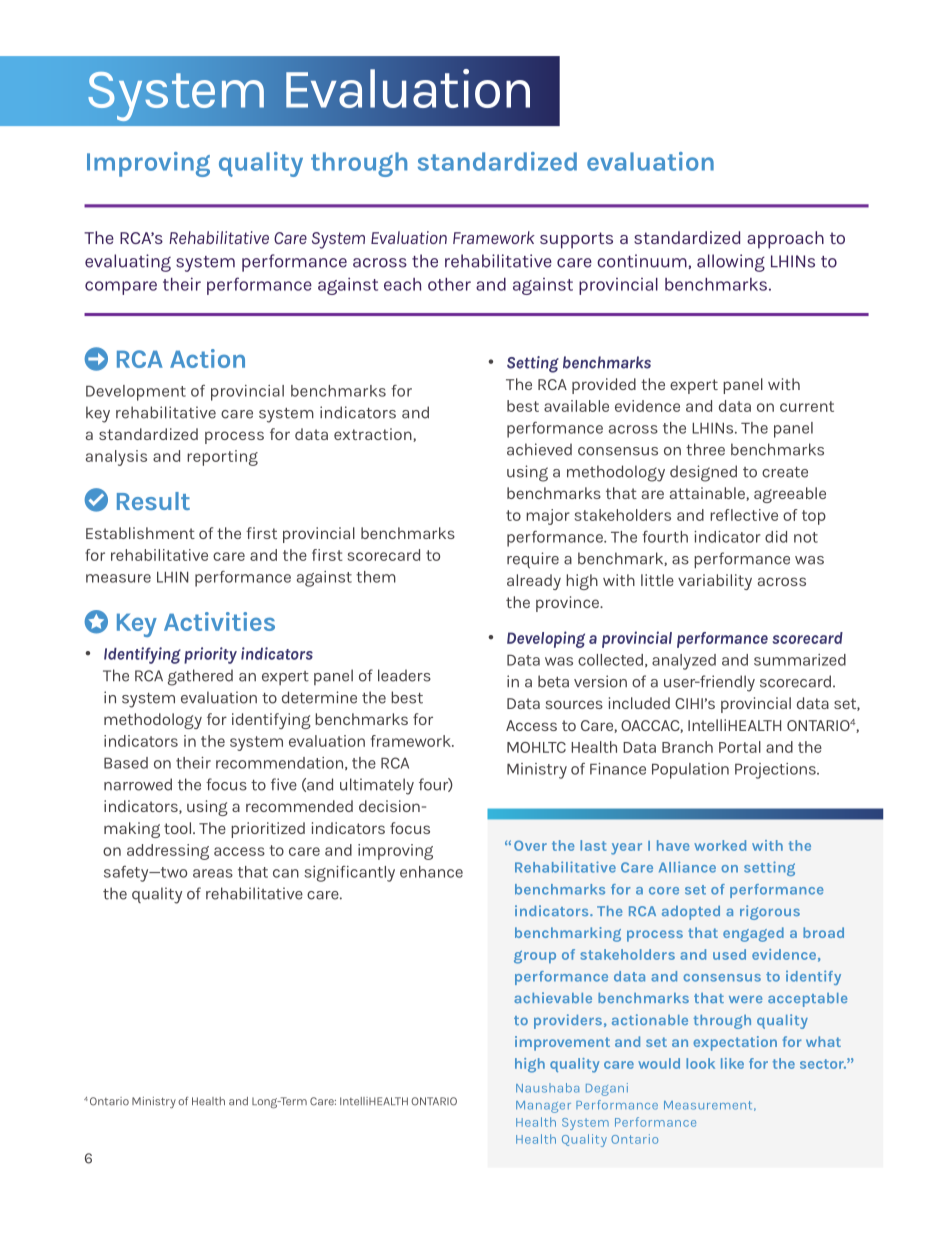 This screenshot has height=1233, width=952. What do you see at coordinates (684, 662) in the screenshot?
I see `analyzed` at bounding box center [684, 662].
